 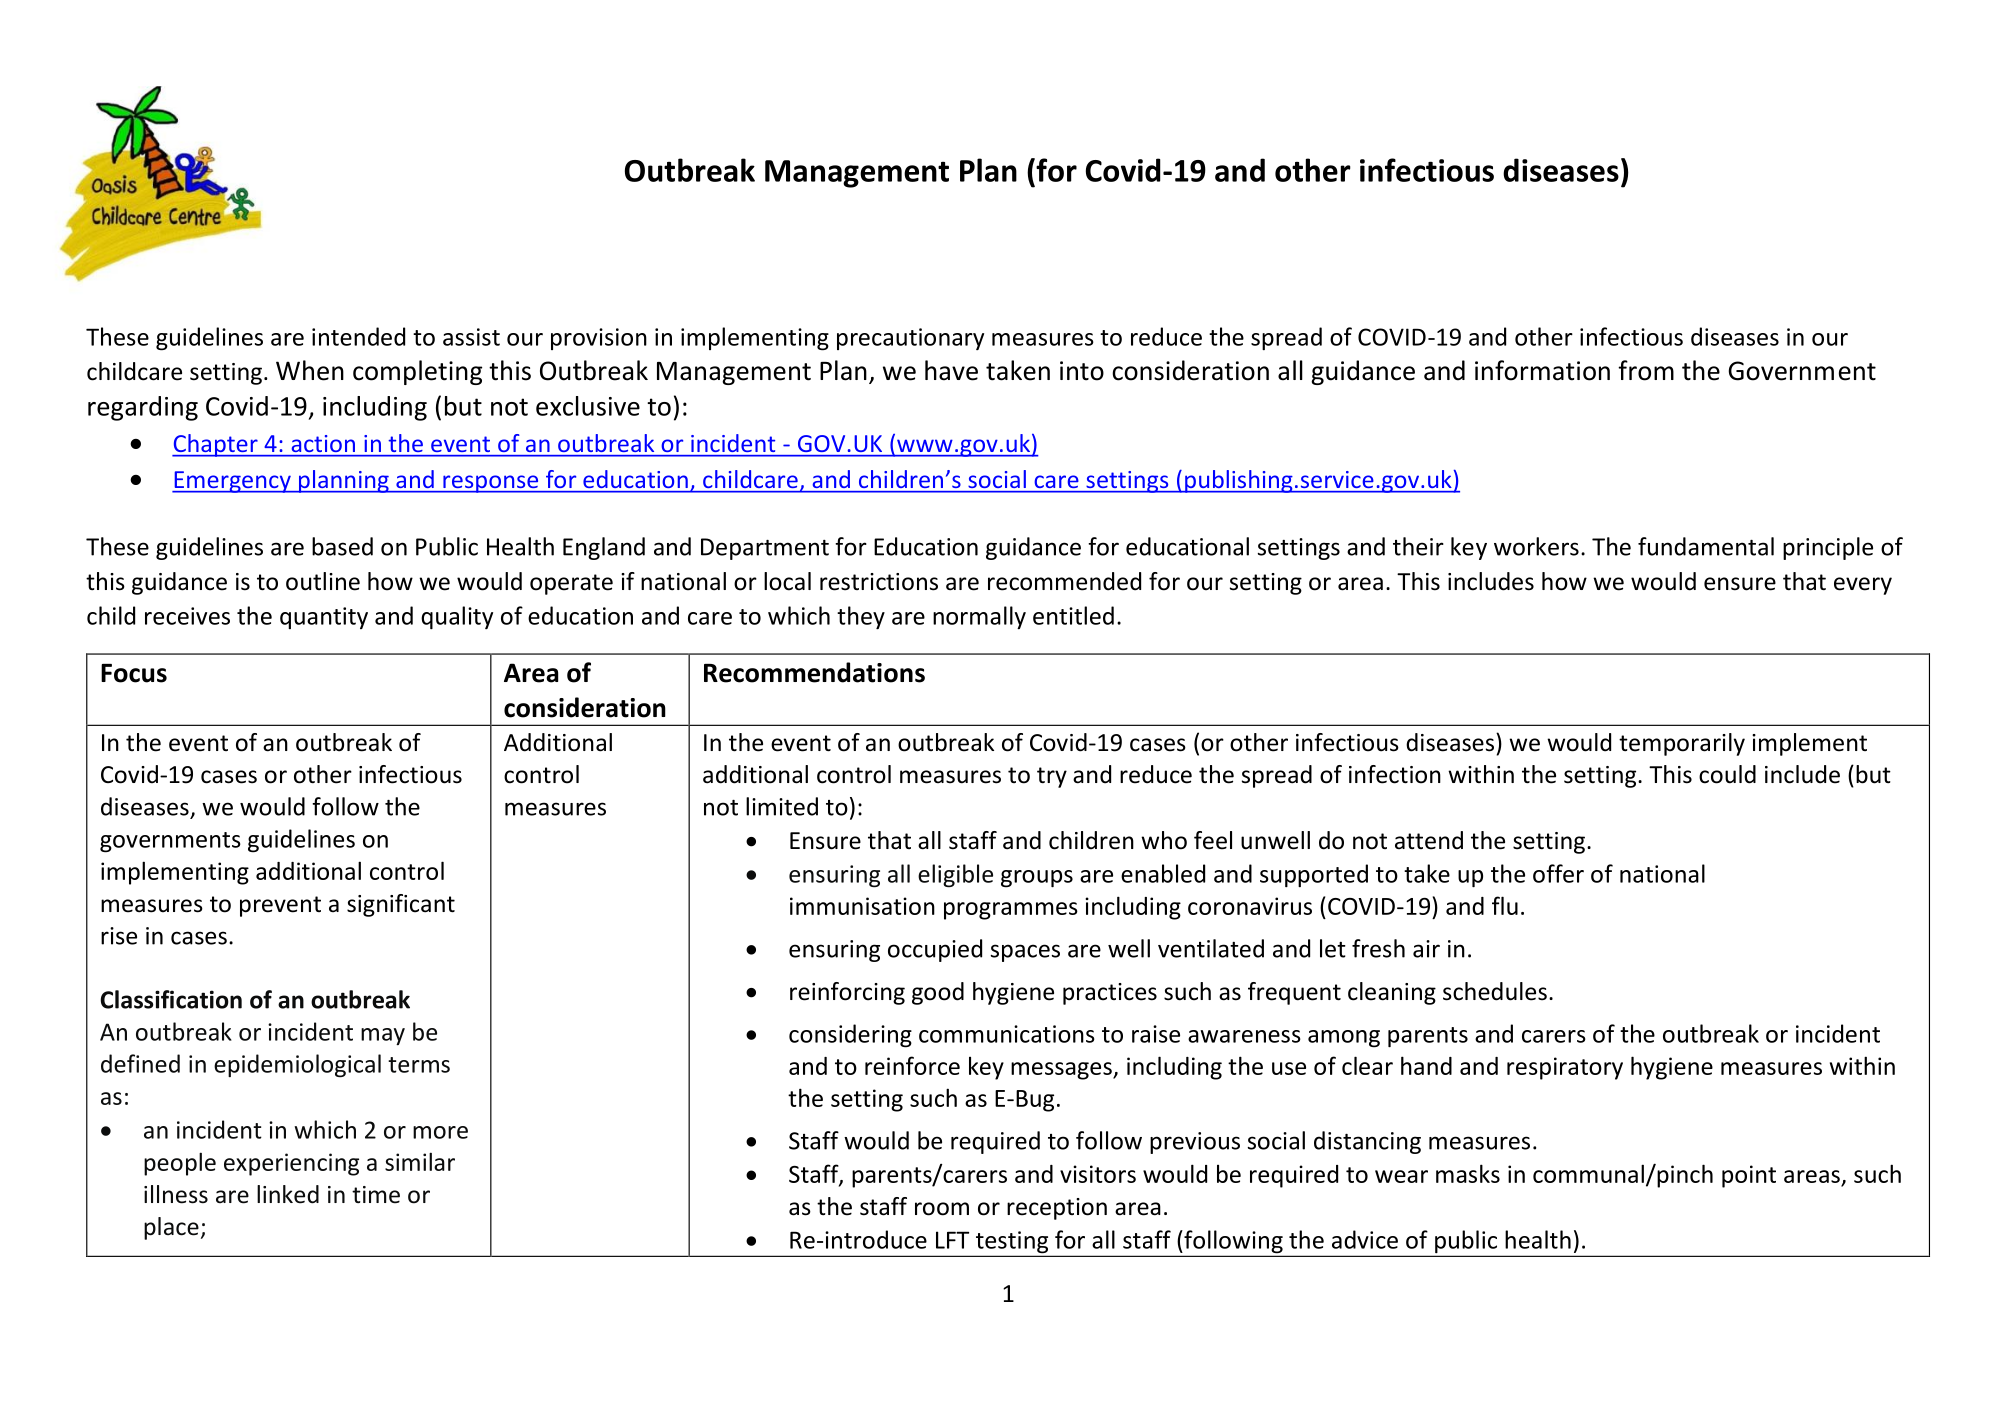 I want to click on could, so click(x=1727, y=774).
